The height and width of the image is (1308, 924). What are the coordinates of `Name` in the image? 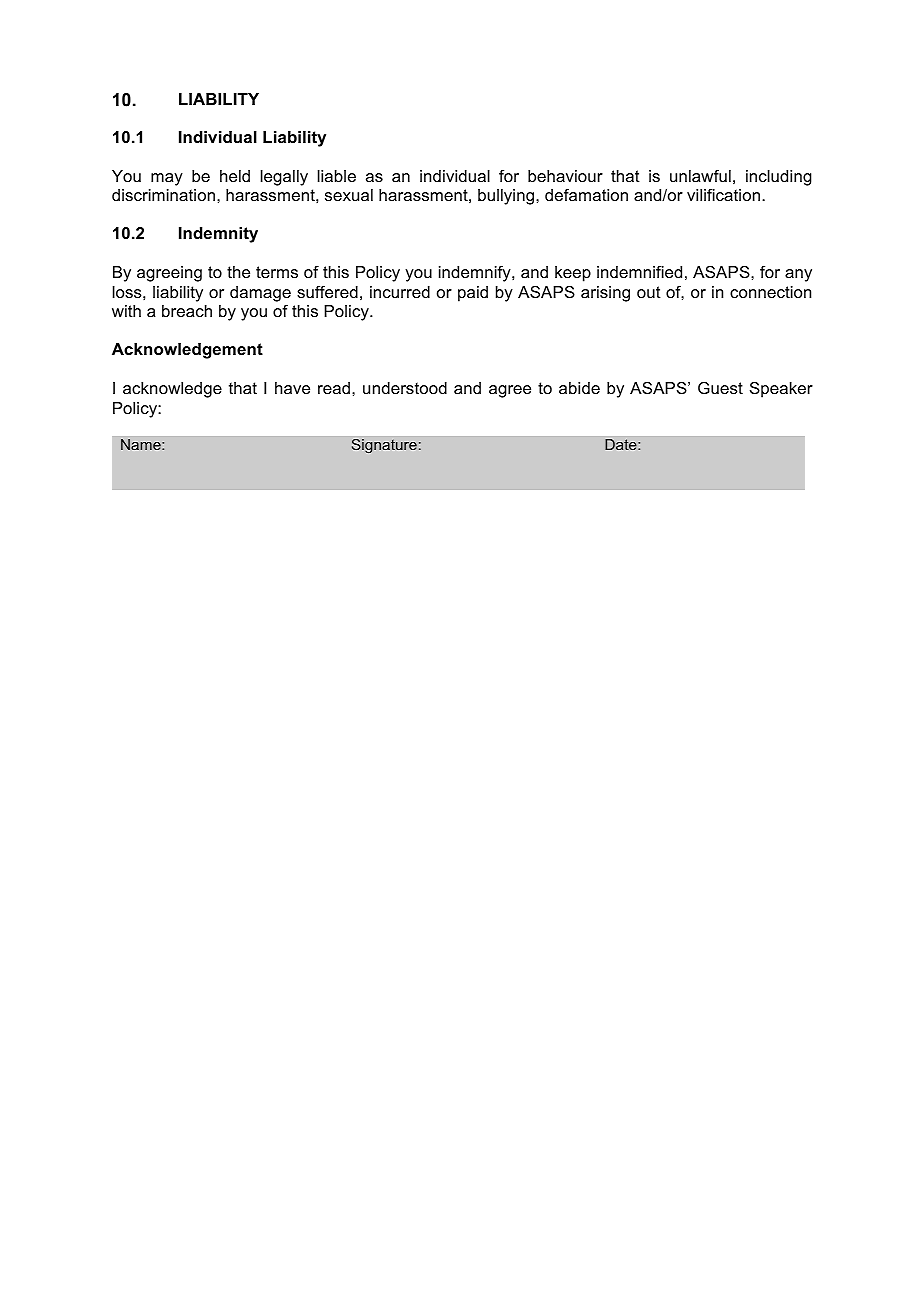 It's located at (142, 444).
